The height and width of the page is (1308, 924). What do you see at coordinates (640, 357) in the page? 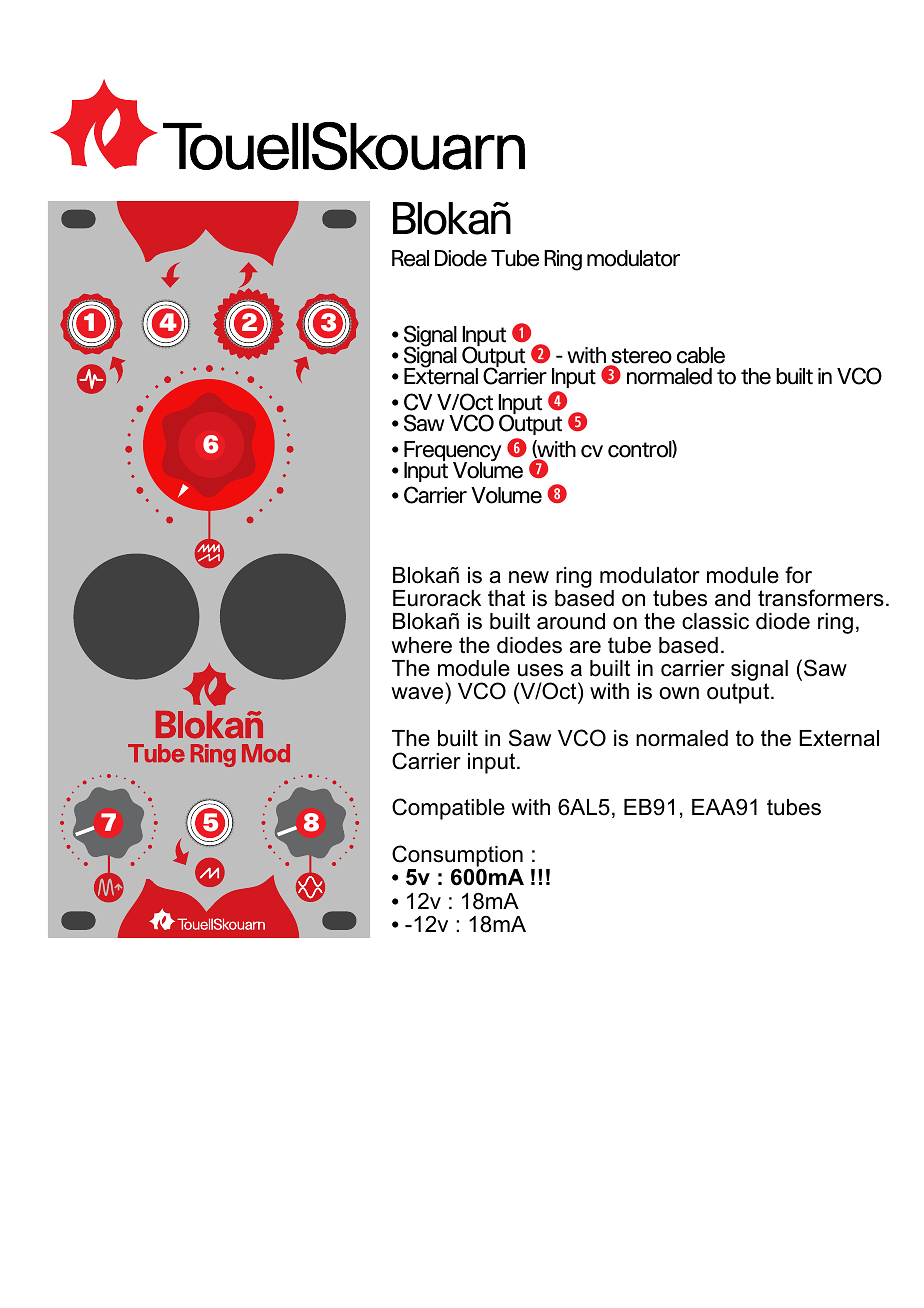
I see `stereo` at bounding box center [640, 357].
